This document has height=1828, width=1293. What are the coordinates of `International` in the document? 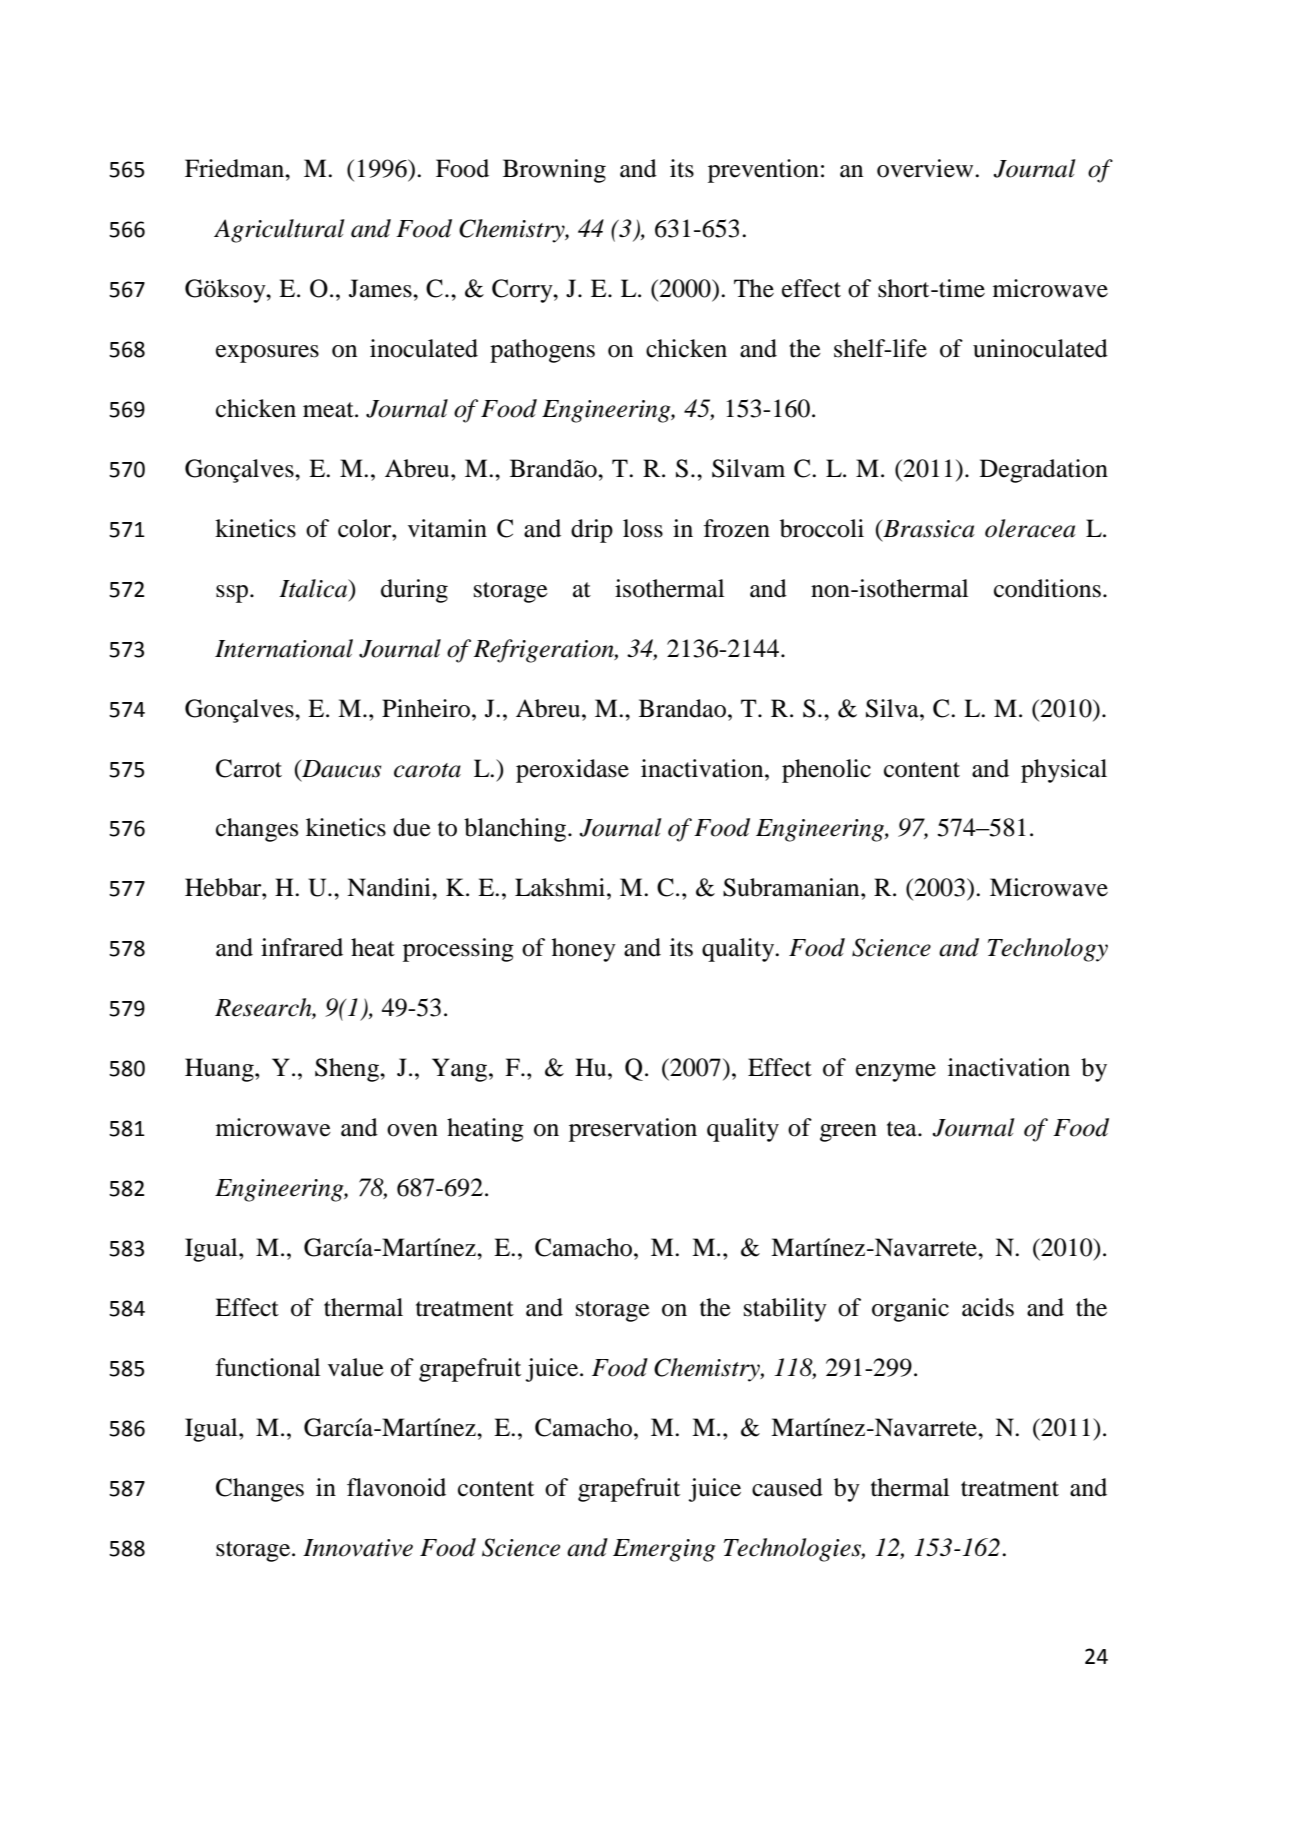 It's located at (284, 648).
